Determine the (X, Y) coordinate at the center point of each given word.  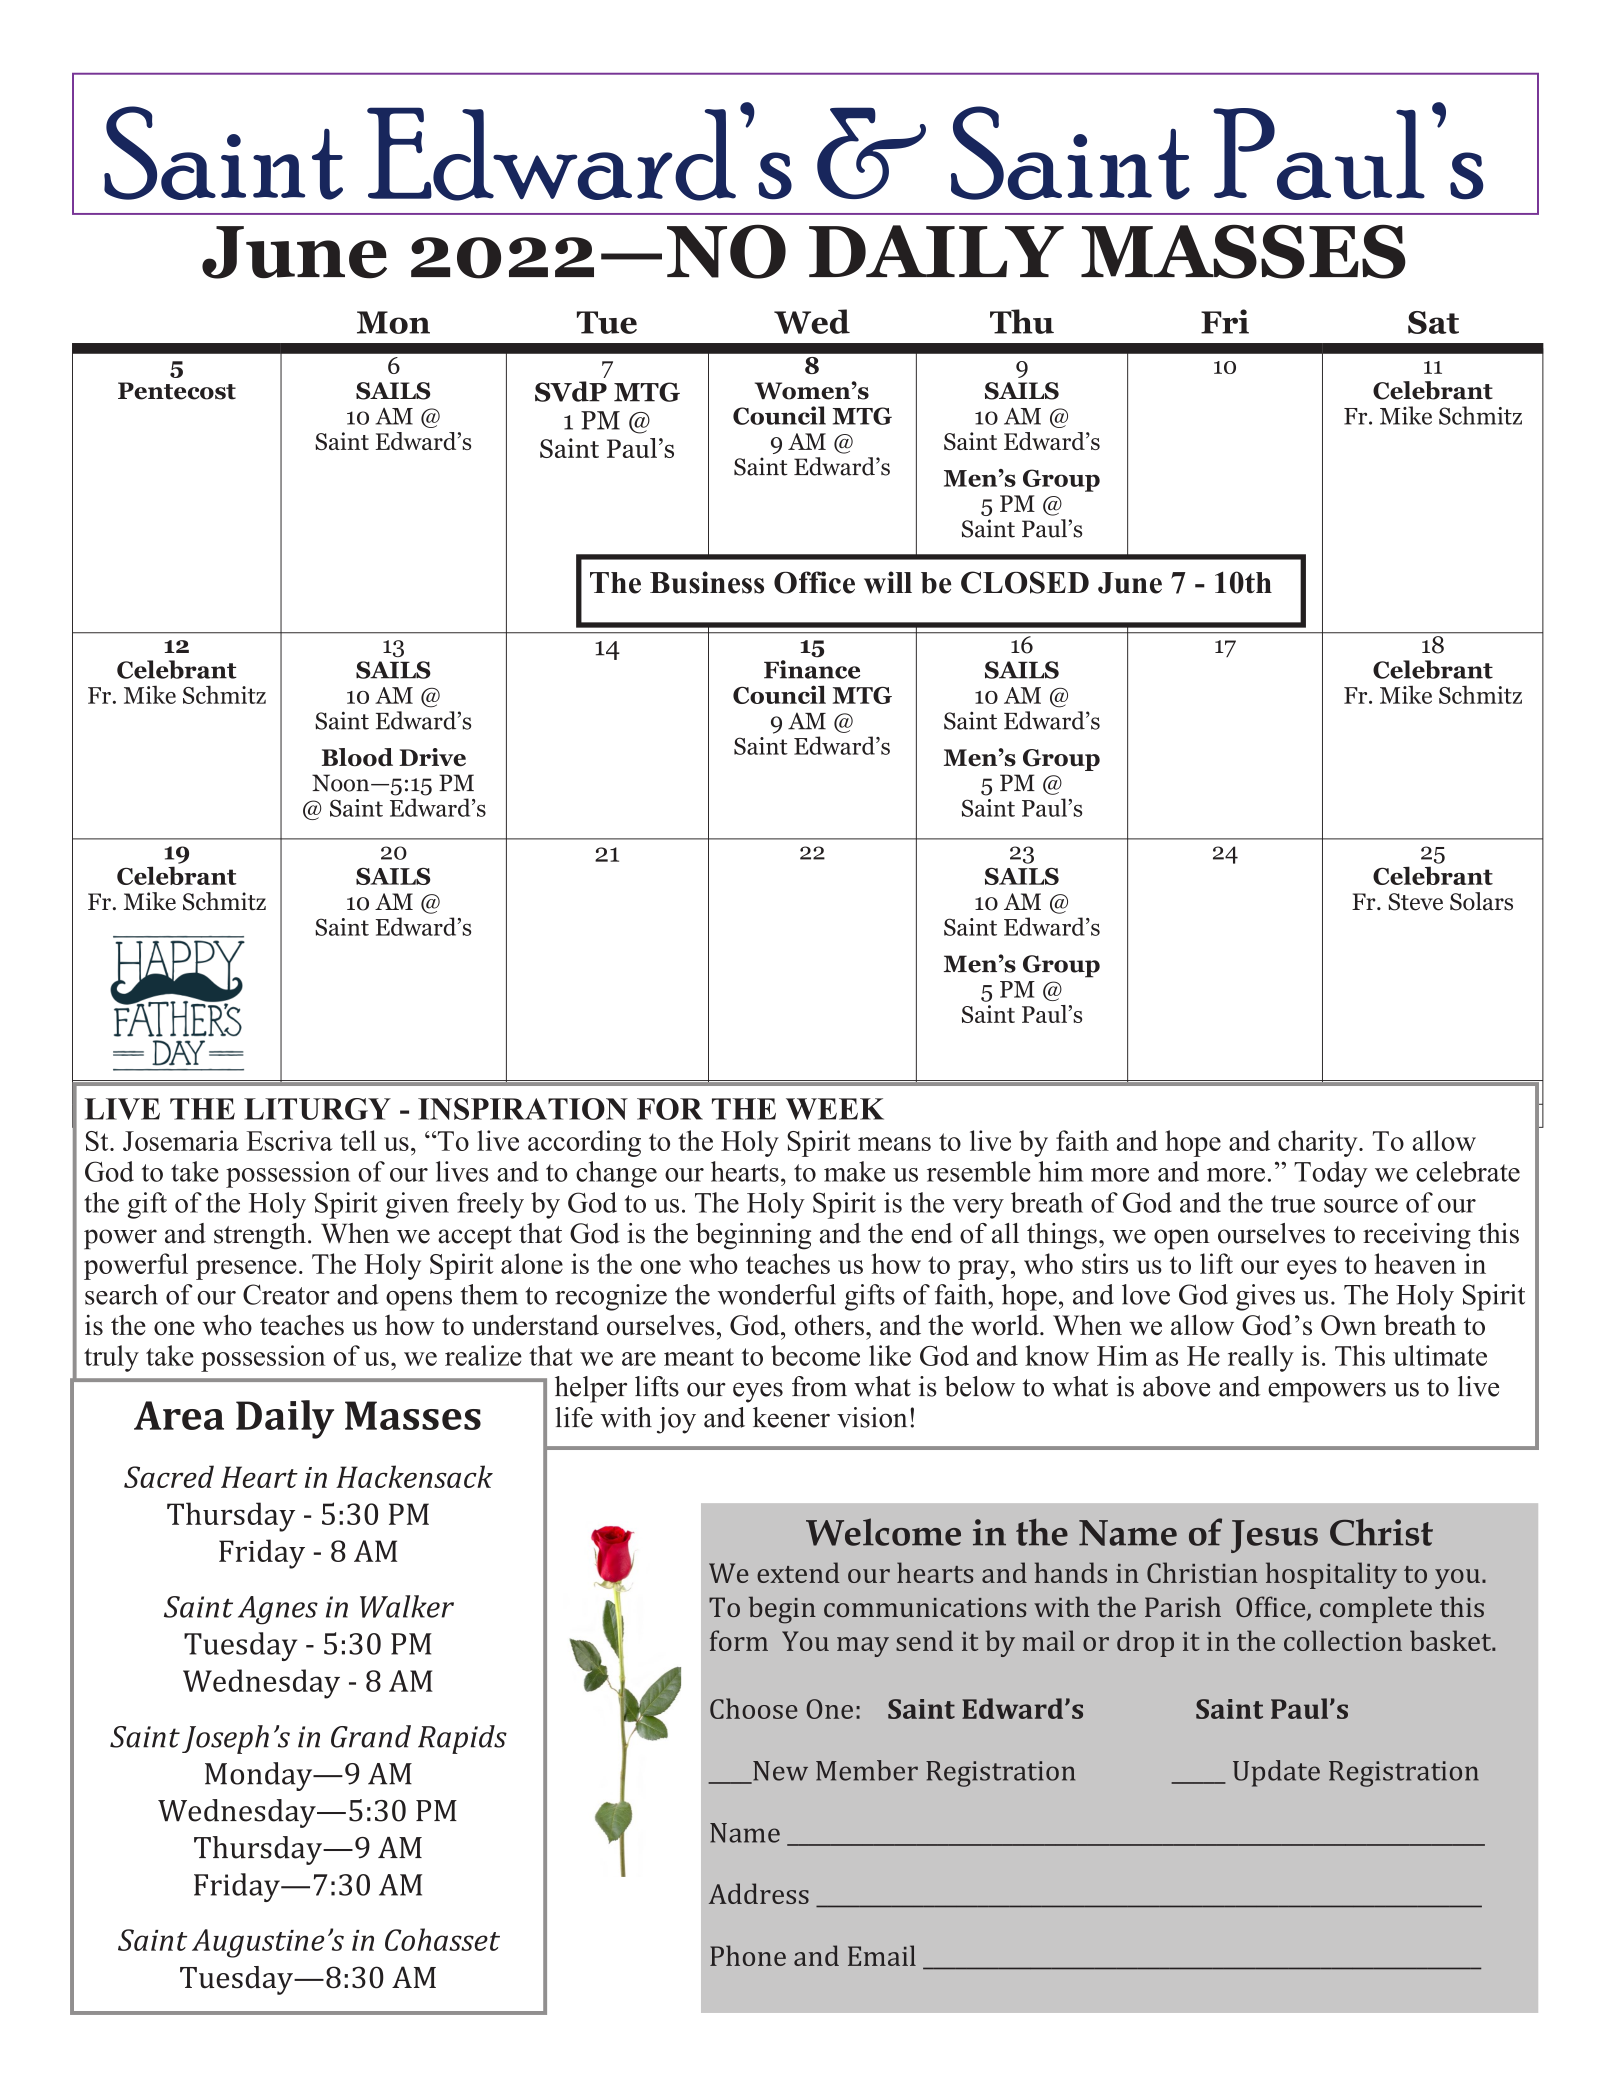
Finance (812, 669)
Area (179, 1415)
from (819, 1386)
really (1261, 1358)
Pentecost (177, 391)
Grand (371, 1736)
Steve (1415, 902)
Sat (1433, 322)
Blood (357, 757)
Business (707, 582)
